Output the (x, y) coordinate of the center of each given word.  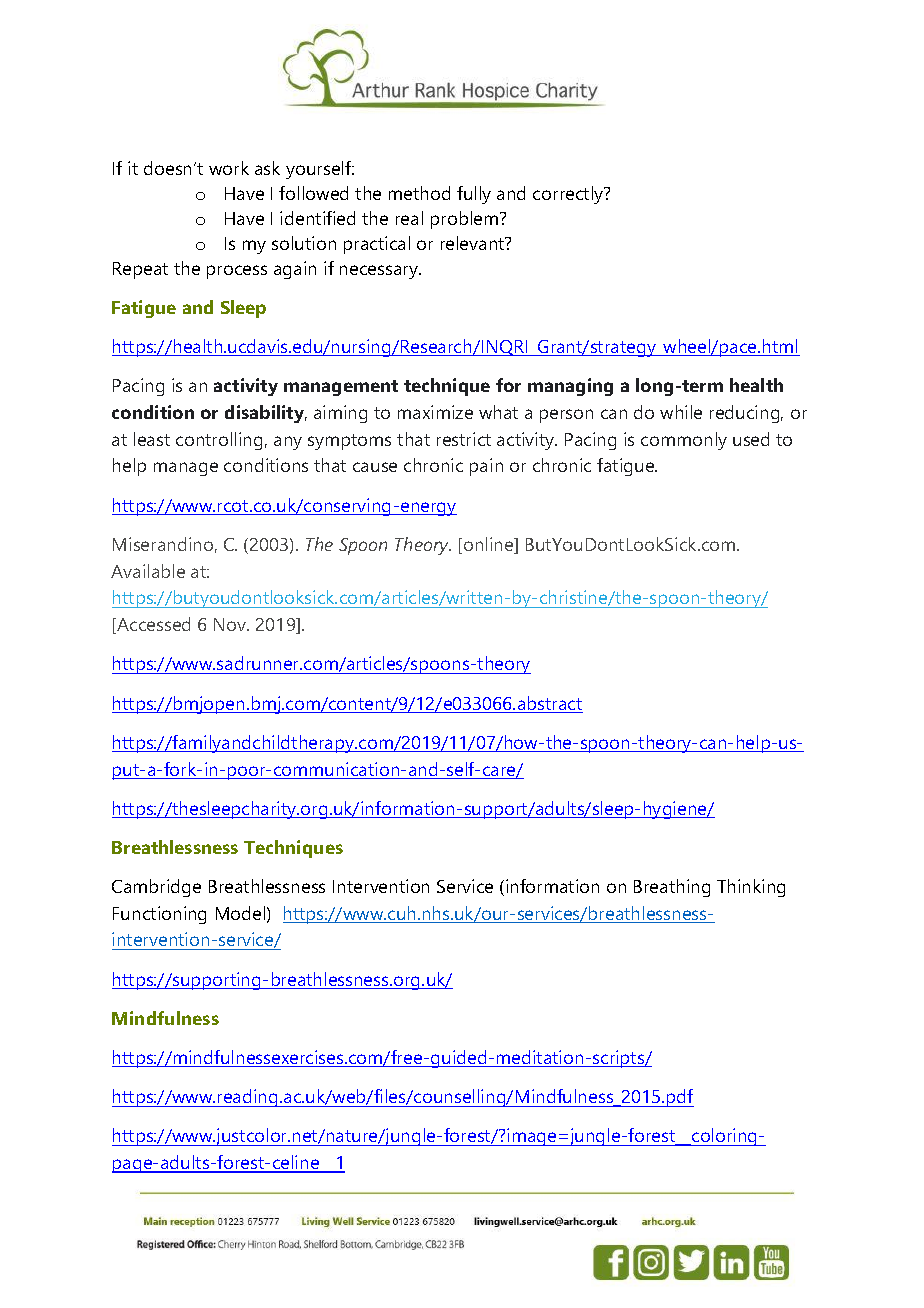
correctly (569, 195)
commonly (684, 441)
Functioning (159, 915)
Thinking (751, 888)
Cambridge (156, 888)
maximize (435, 412)
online (490, 545)
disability (266, 414)
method (419, 193)
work (229, 168)
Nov (231, 624)
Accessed (152, 625)
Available (148, 571)
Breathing (672, 888)
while (681, 412)
